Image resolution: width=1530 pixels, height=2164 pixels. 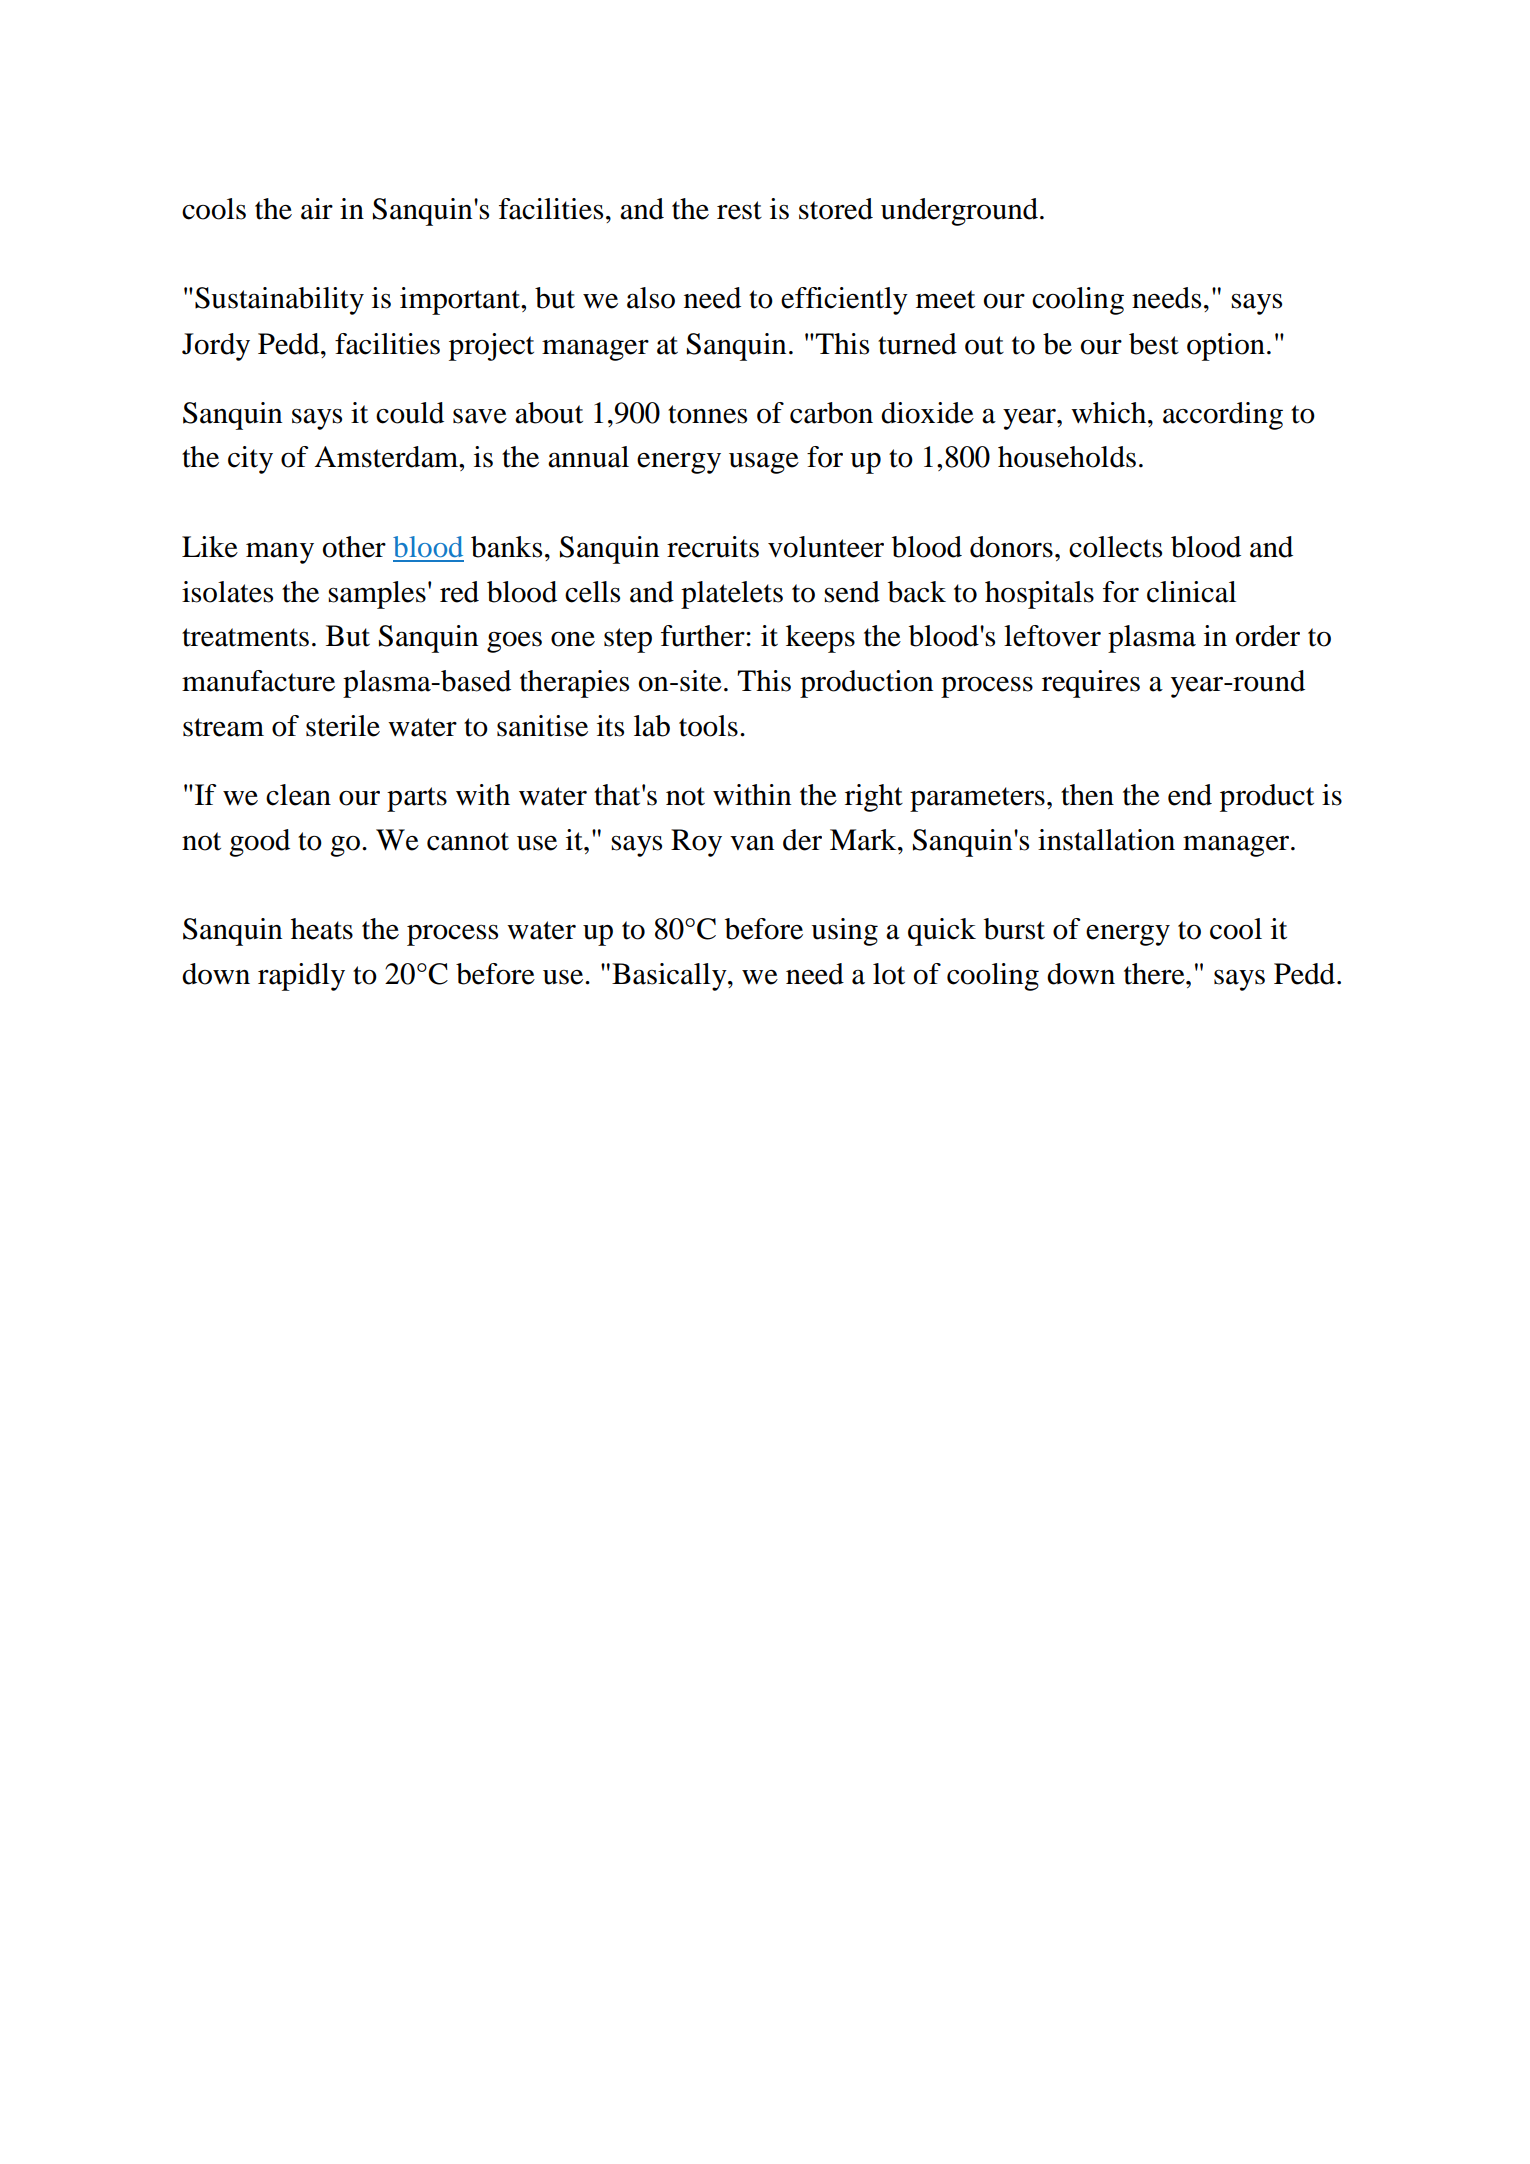 What do you see at coordinates (317, 209) in the page?
I see `air` at bounding box center [317, 209].
